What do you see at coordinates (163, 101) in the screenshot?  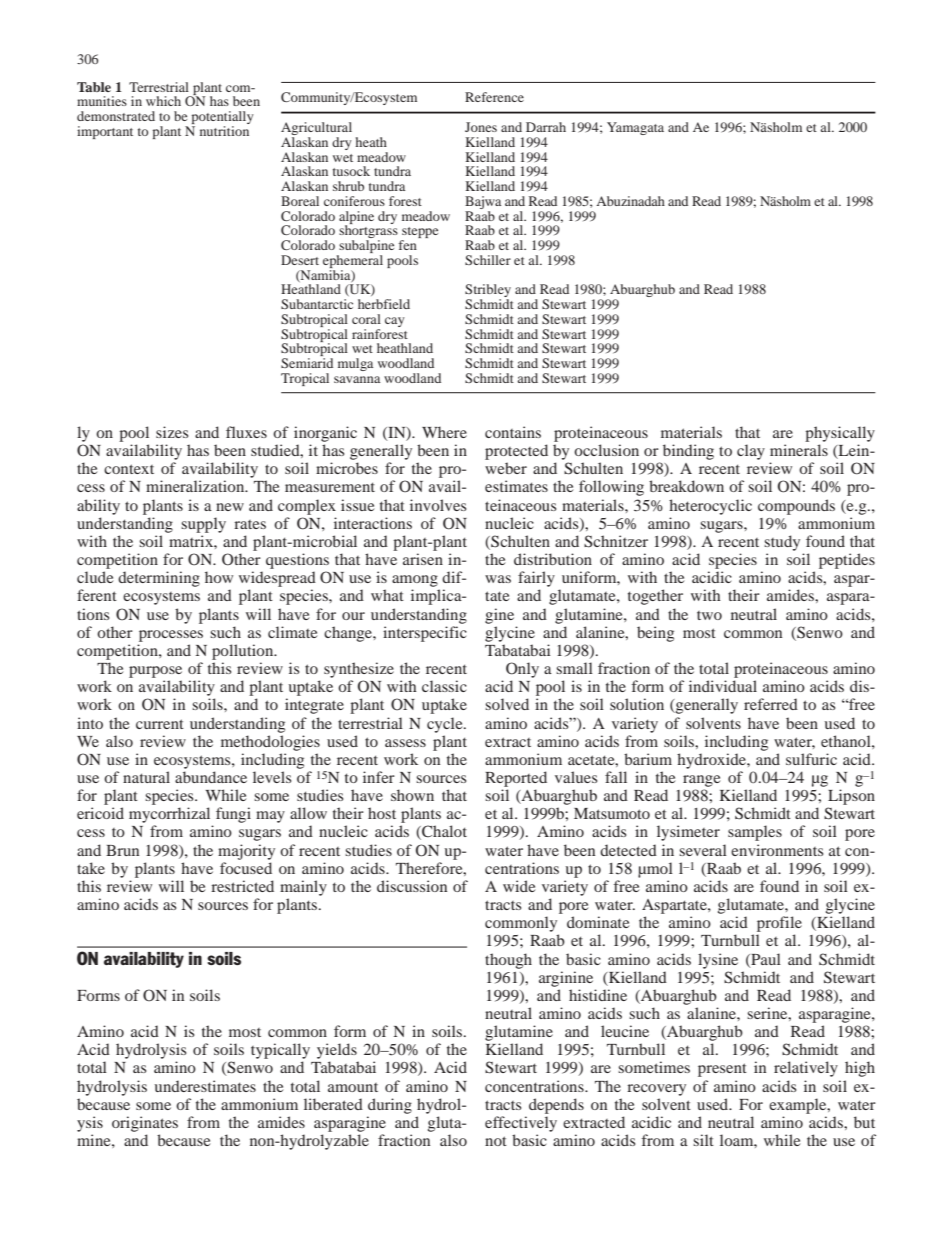 I see `which` at bounding box center [163, 101].
